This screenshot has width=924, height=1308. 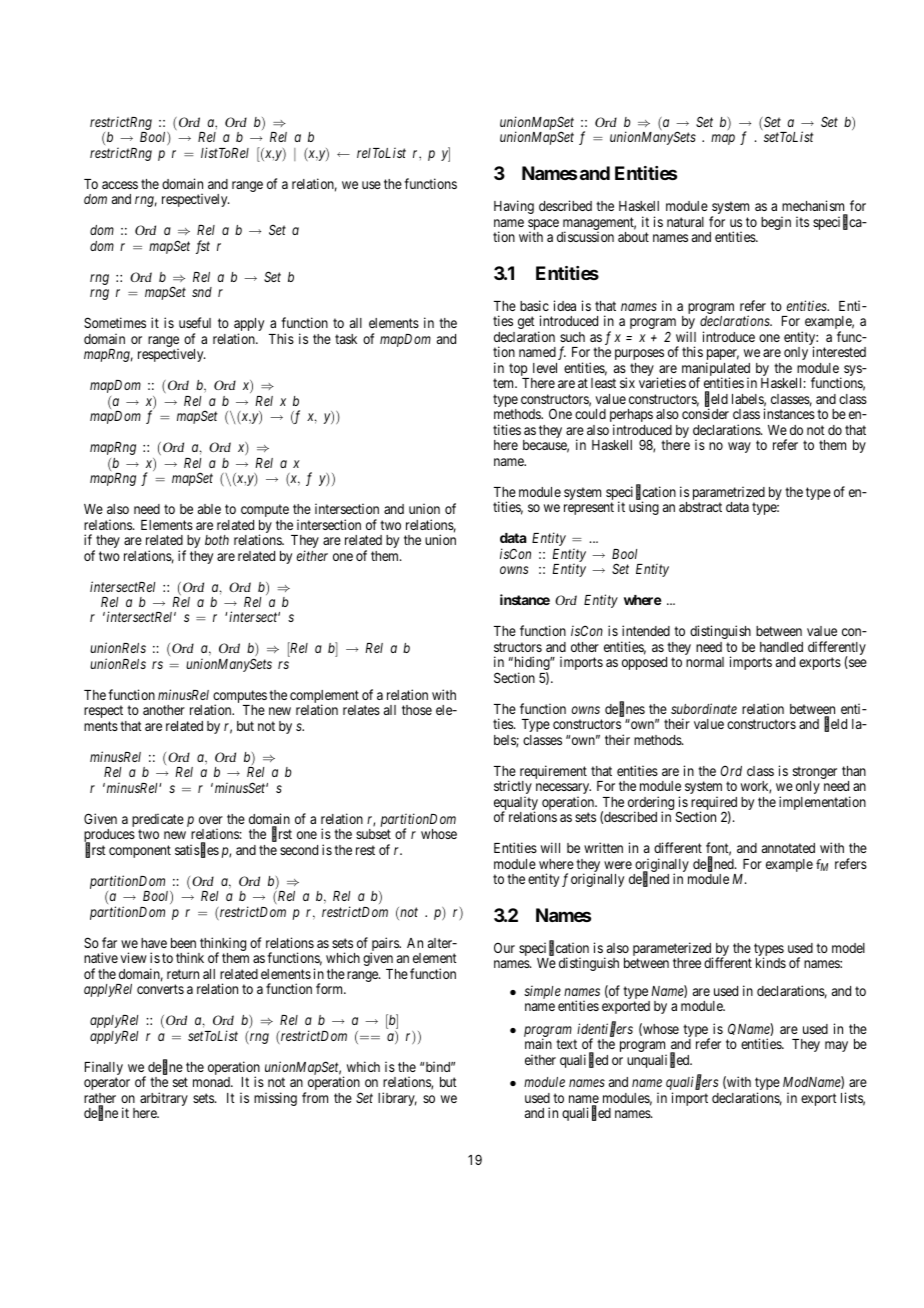 I want to click on stronger, so click(x=815, y=774).
